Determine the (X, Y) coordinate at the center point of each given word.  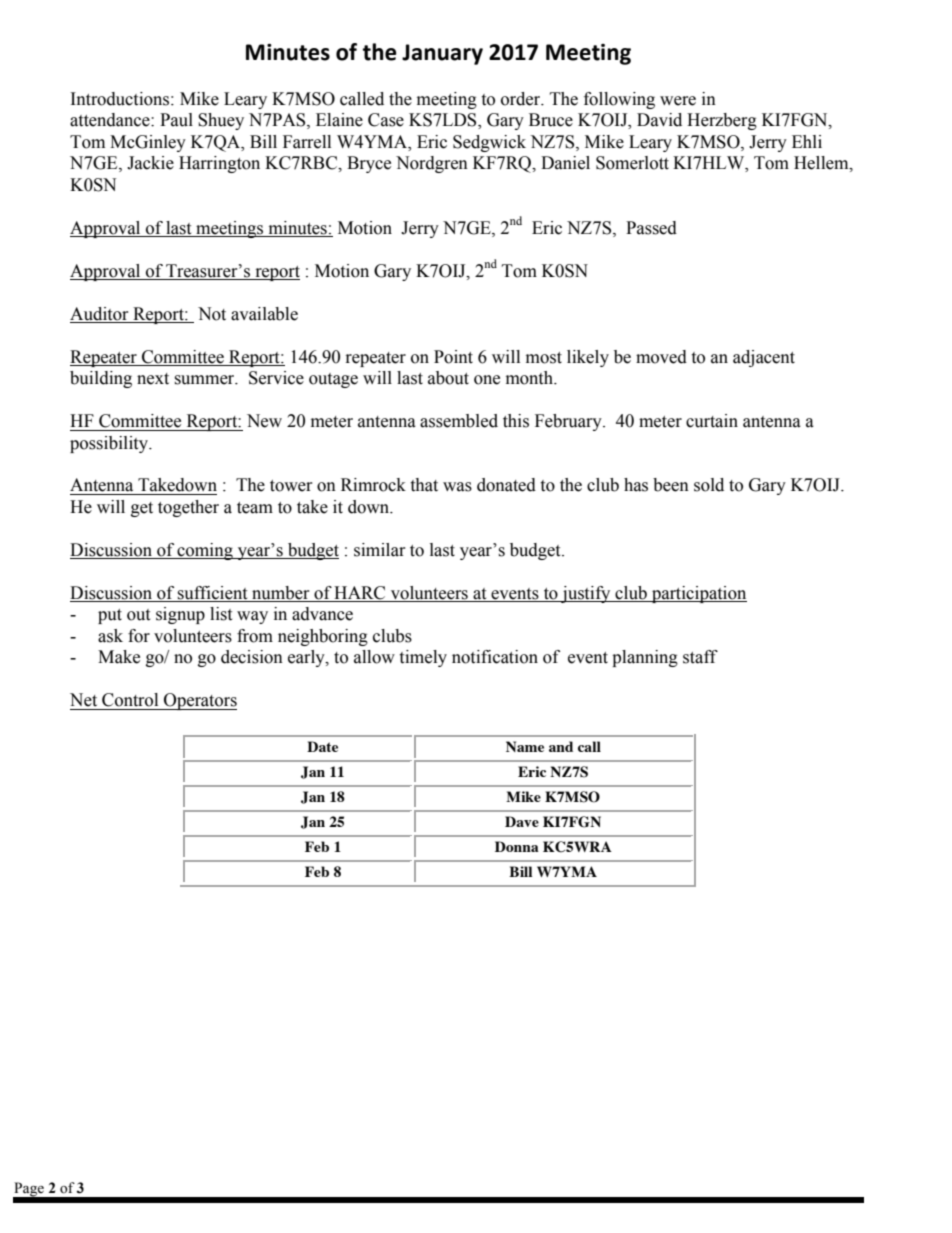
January (442, 54)
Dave (522, 821)
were (678, 101)
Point (453, 357)
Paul (176, 120)
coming (205, 551)
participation (698, 594)
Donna (517, 846)
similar (380, 550)
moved (661, 357)
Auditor (99, 314)
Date (322, 746)
